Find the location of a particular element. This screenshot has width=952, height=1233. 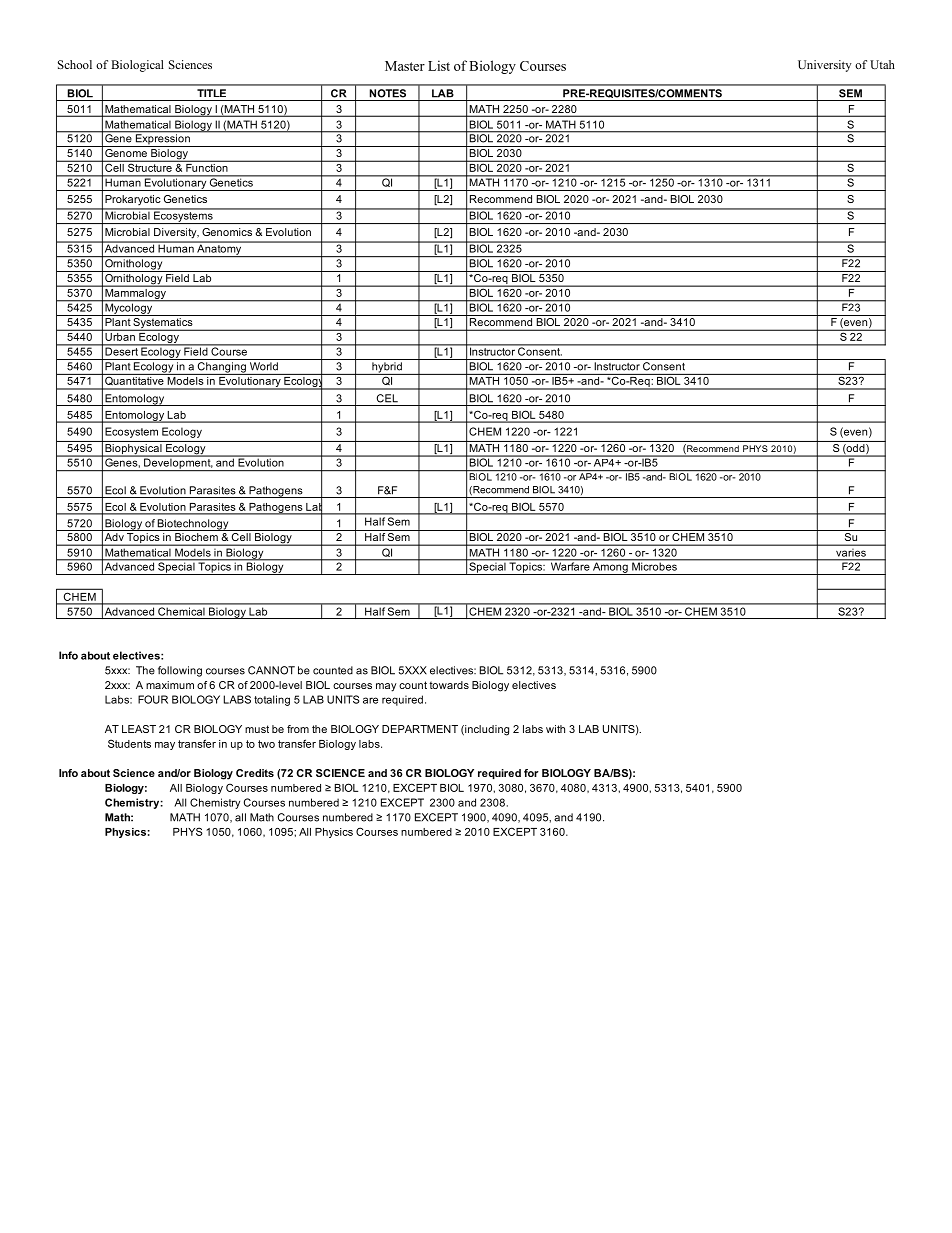

Biotechnology is located at coordinates (193, 525).
